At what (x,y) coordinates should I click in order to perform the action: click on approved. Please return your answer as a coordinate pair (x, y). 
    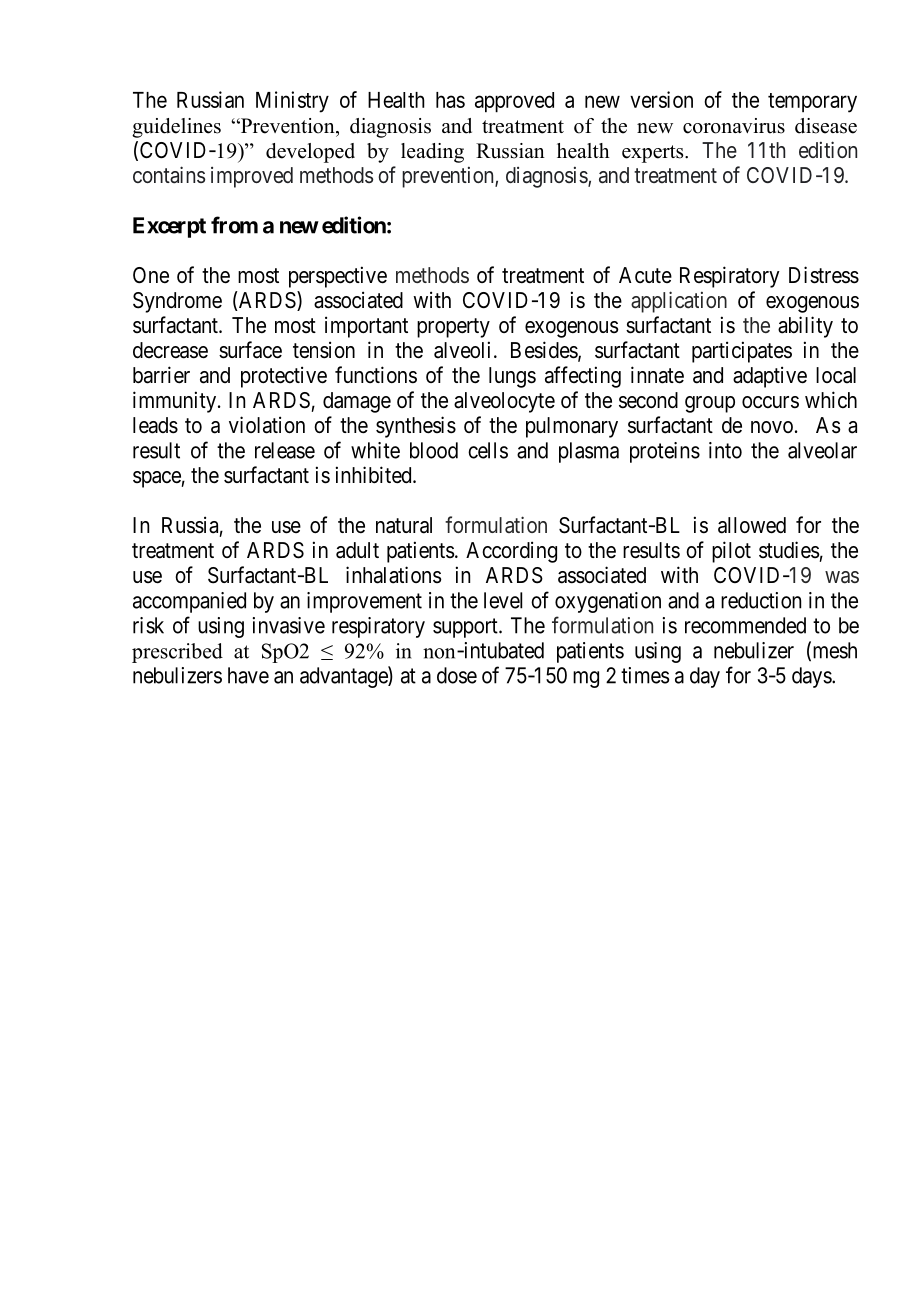
    Looking at the image, I should click on (514, 102).
